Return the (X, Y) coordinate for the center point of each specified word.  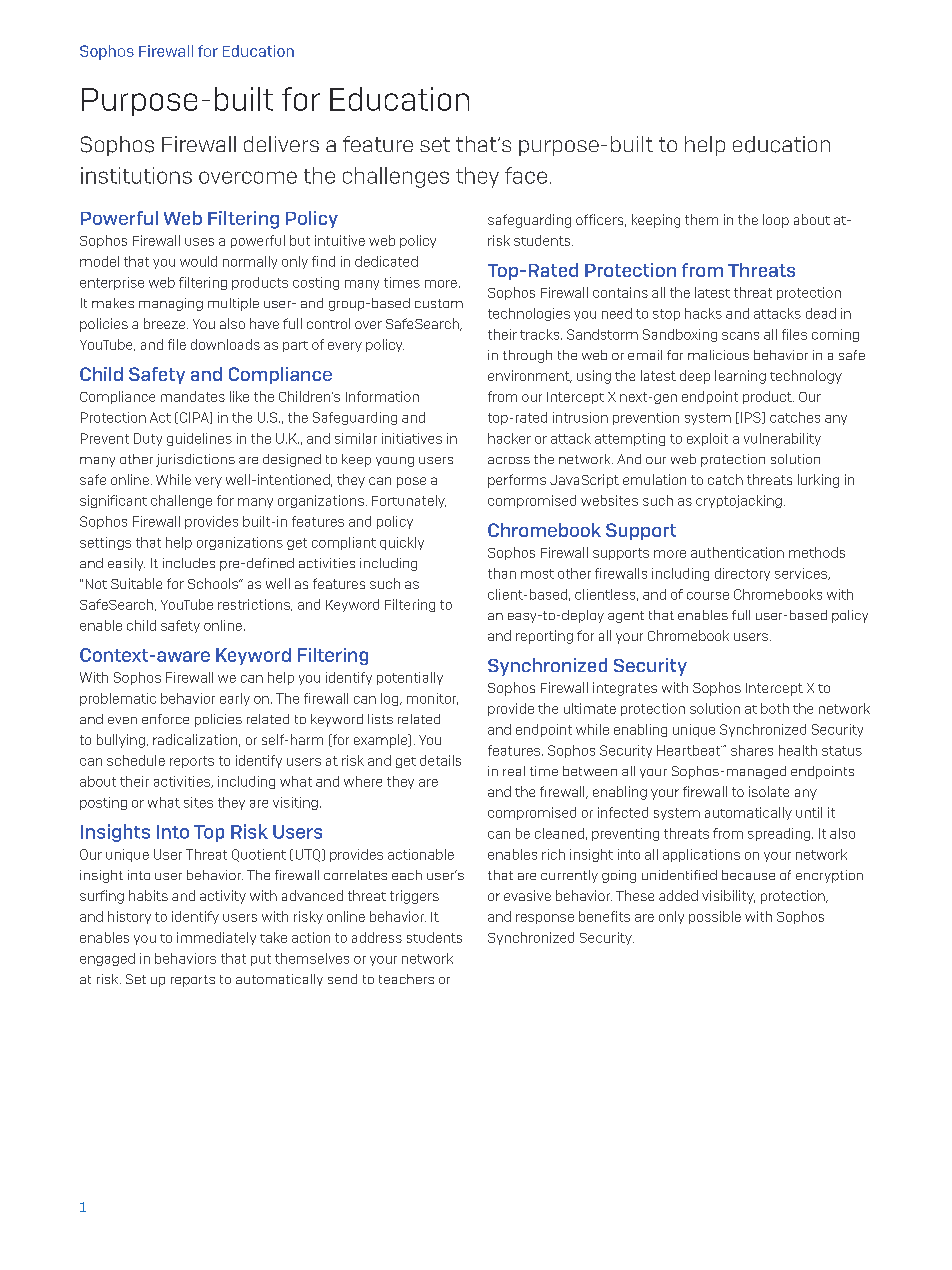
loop (776, 221)
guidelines (199, 439)
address (377, 937)
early (235, 699)
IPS (752, 418)
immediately (216, 938)
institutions (136, 175)
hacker (509, 438)
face (526, 175)
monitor (432, 699)
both (775, 708)
